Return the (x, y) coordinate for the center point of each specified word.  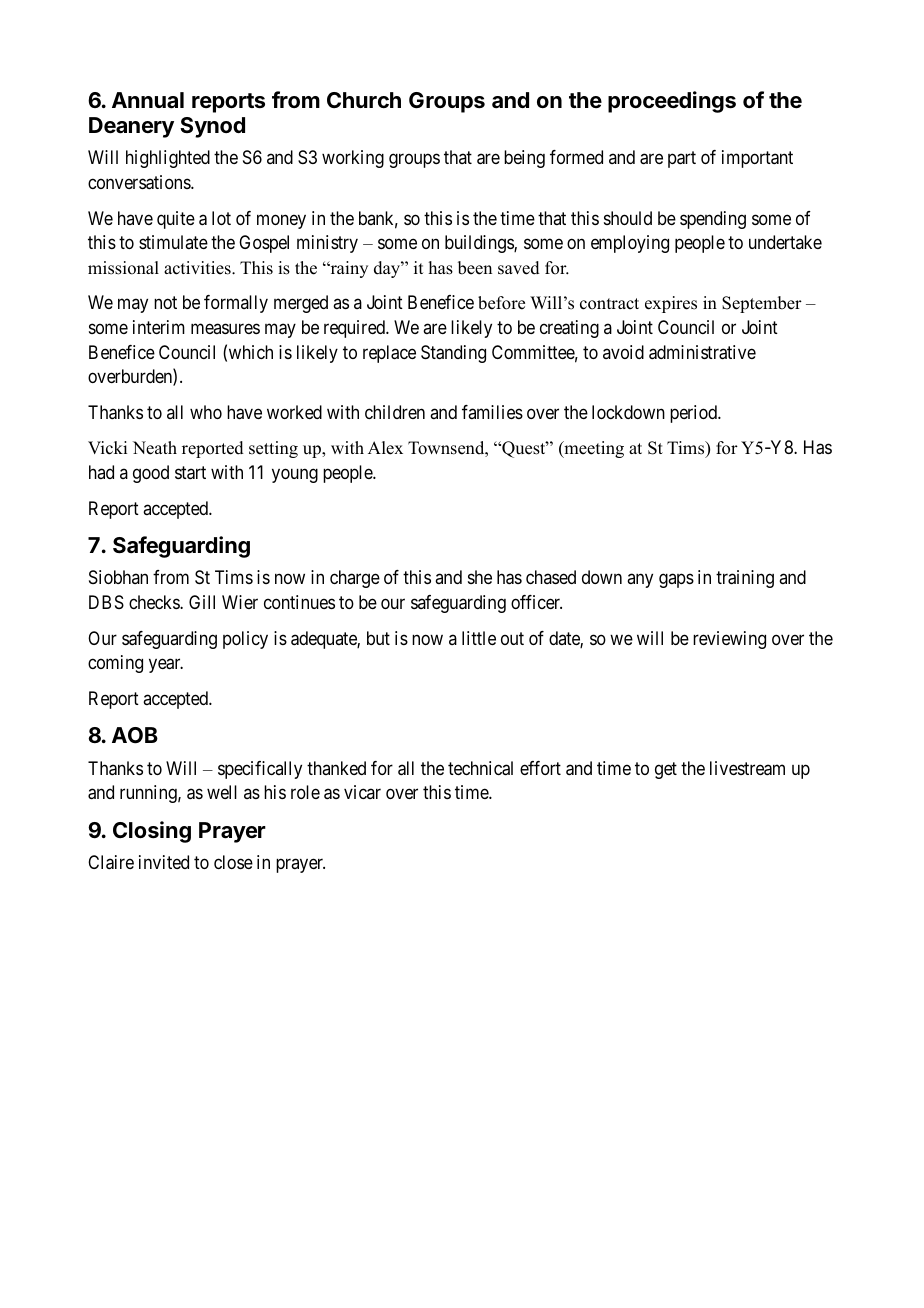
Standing (453, 354)
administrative (702, 352)
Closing (152, 832)
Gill (202, 602)
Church (364, 100)
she (480, 577)
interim (159, 327)
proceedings (672, 102)
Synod (212, 127)
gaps (676, 581)
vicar (362, 792)
